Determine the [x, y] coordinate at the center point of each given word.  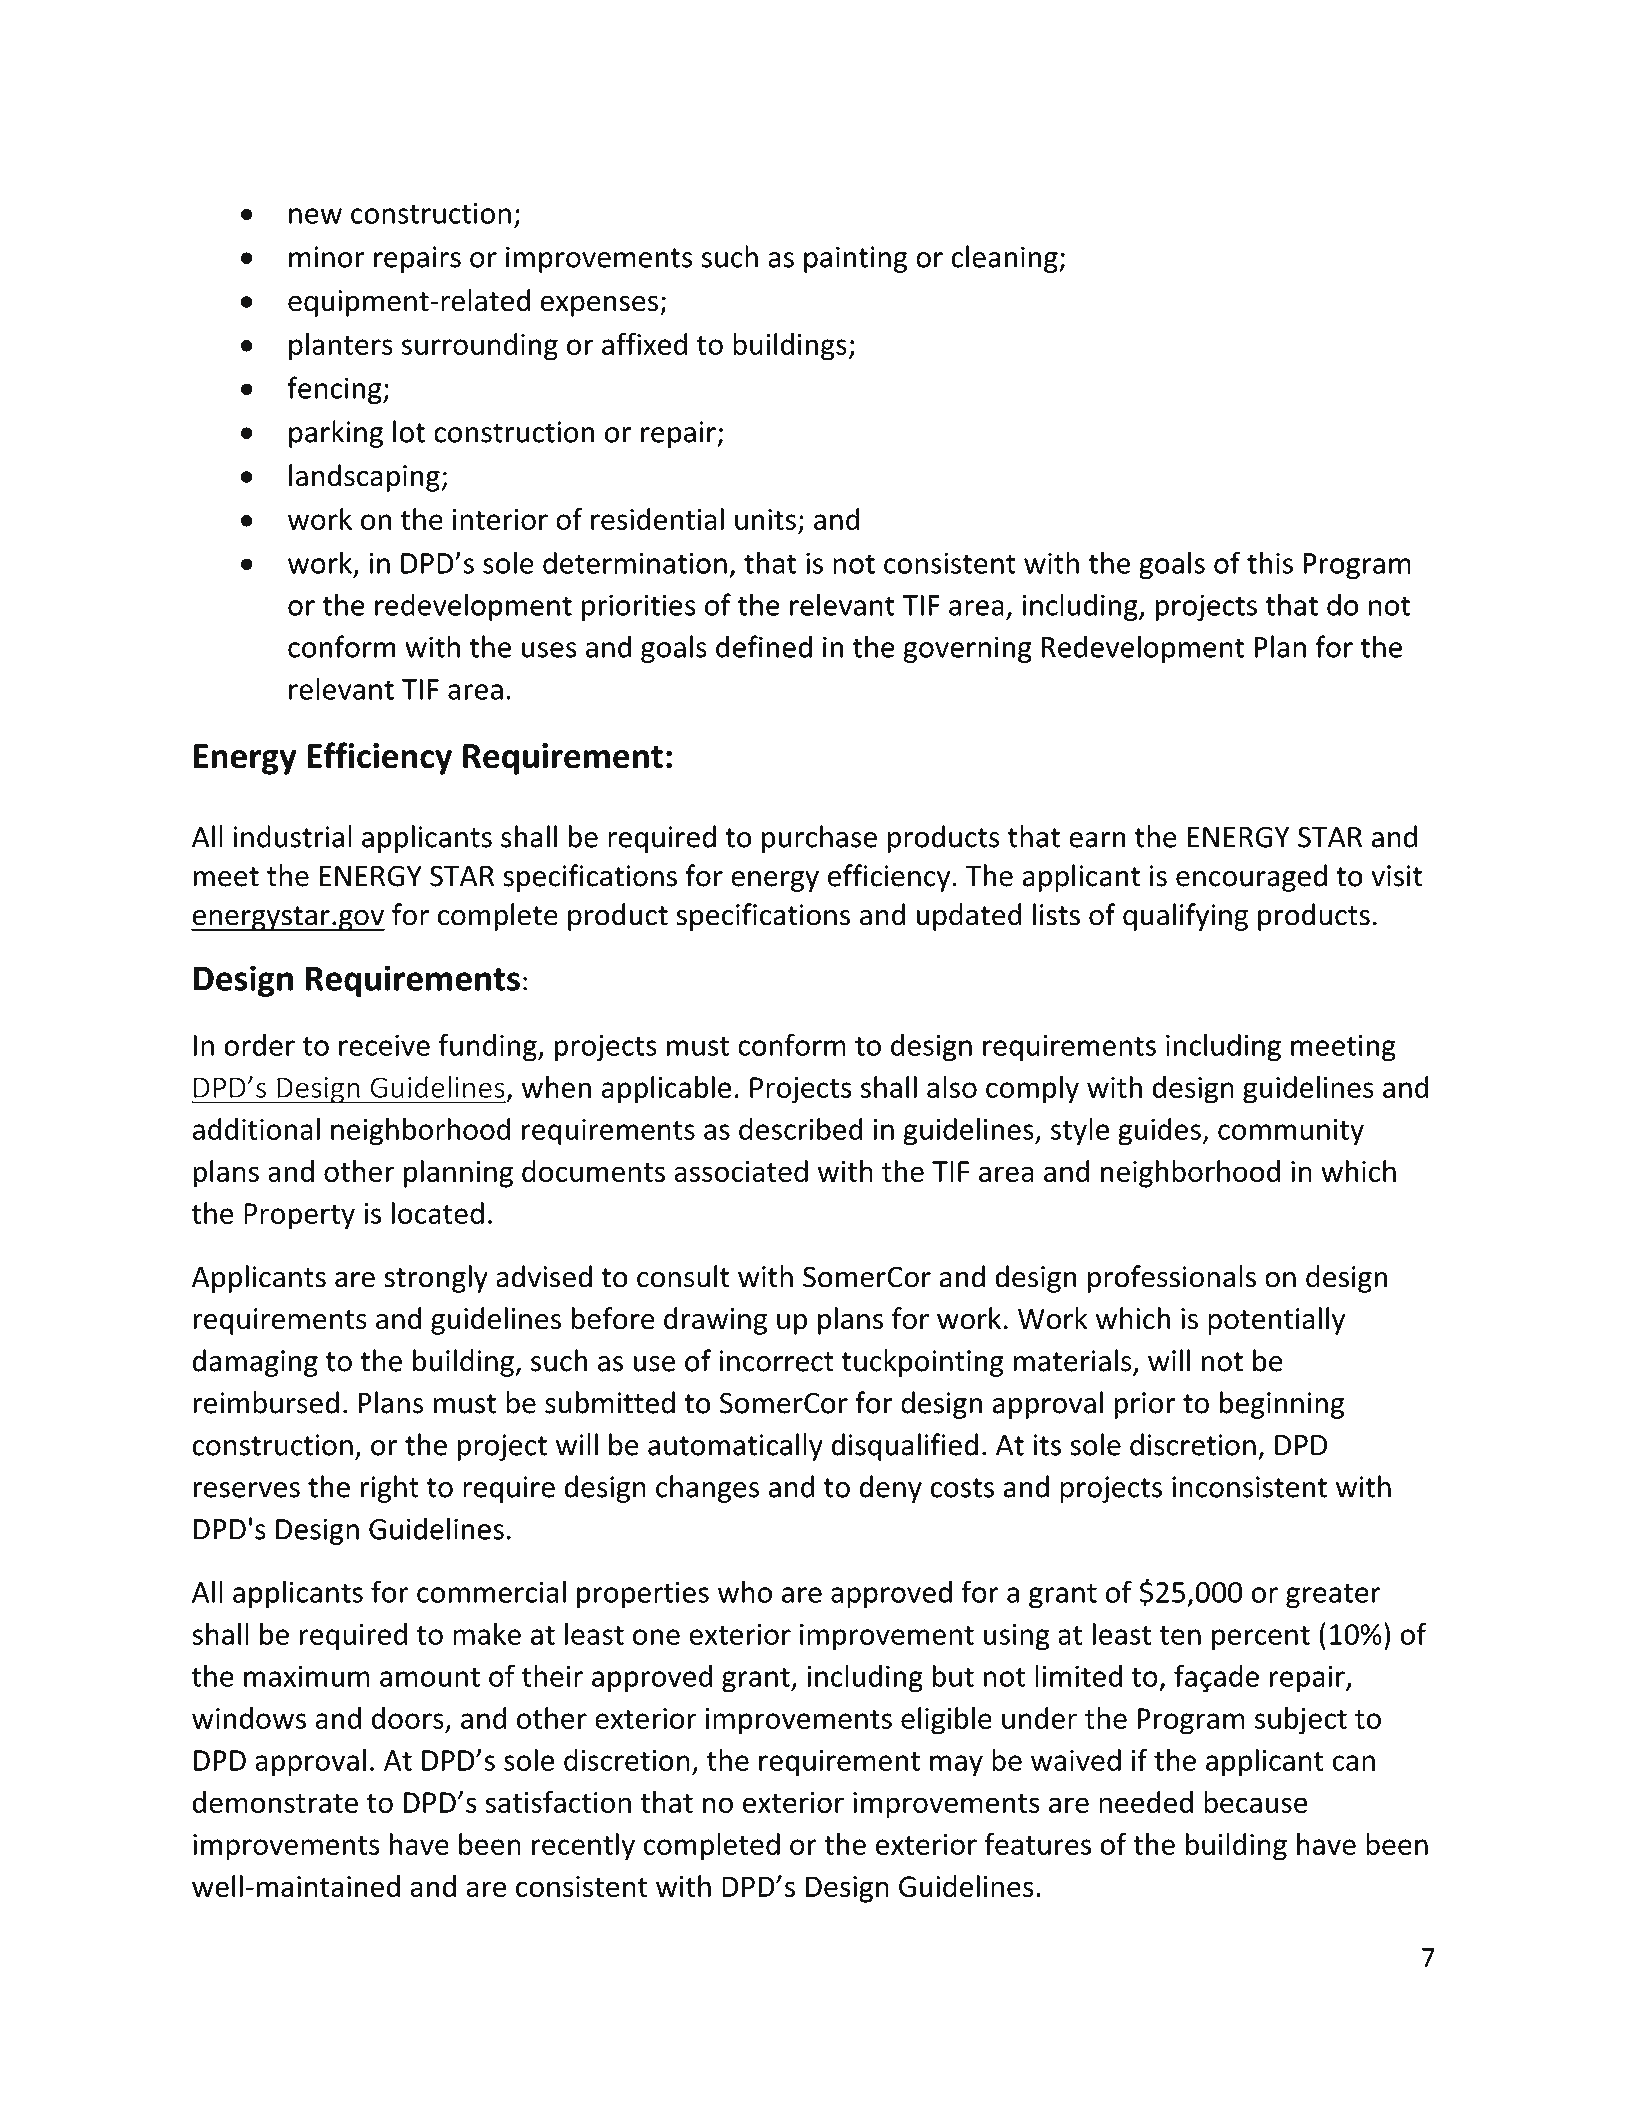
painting [856, 259]
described [801, 1129]
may [956, 1766]
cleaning [1006, 259]
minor [327, 257]
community [1291, 1132]
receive [384, 1045]
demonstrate [275, 1802]
